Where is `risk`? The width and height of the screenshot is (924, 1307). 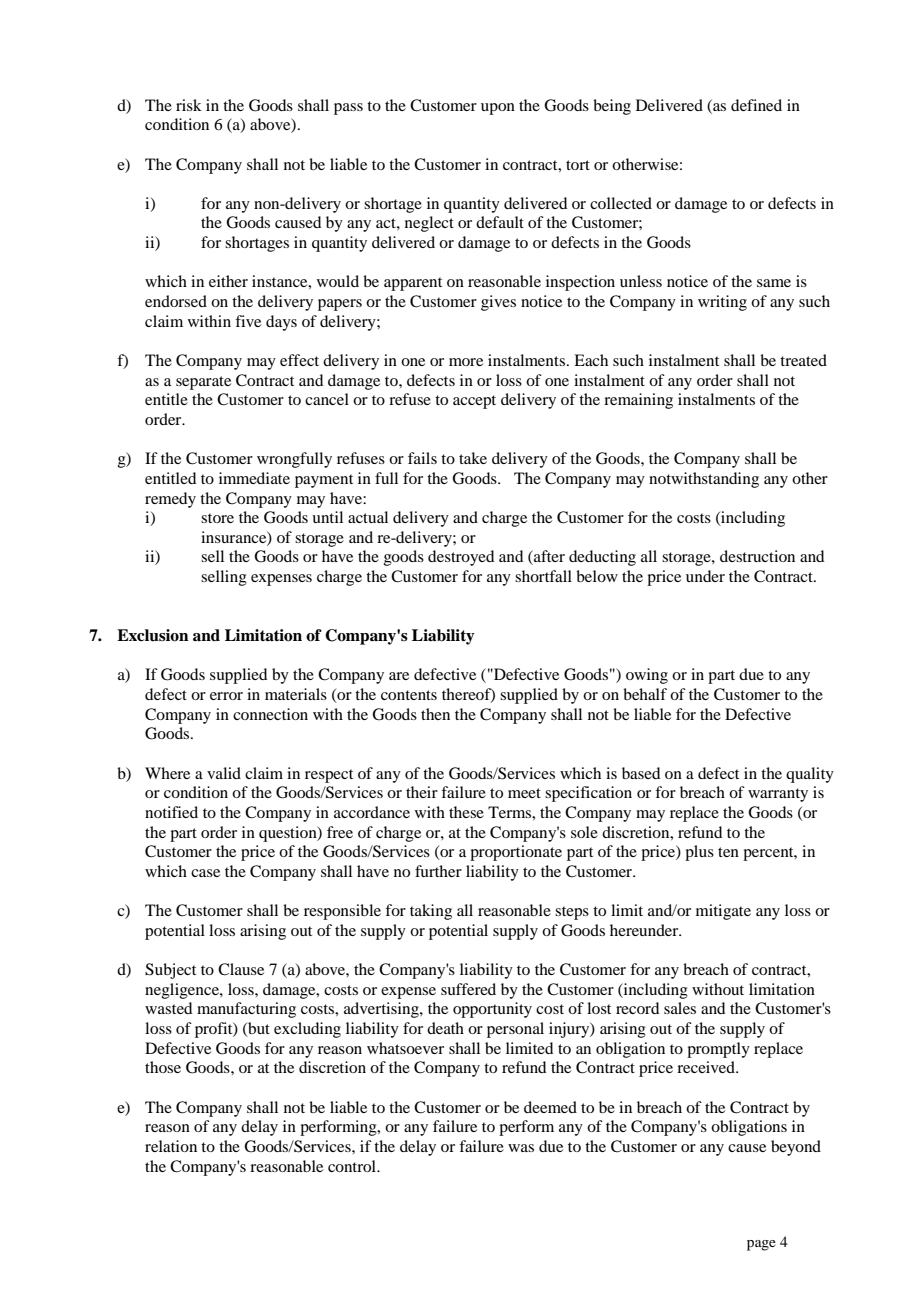 risk is located at coordinates (189, 105).
